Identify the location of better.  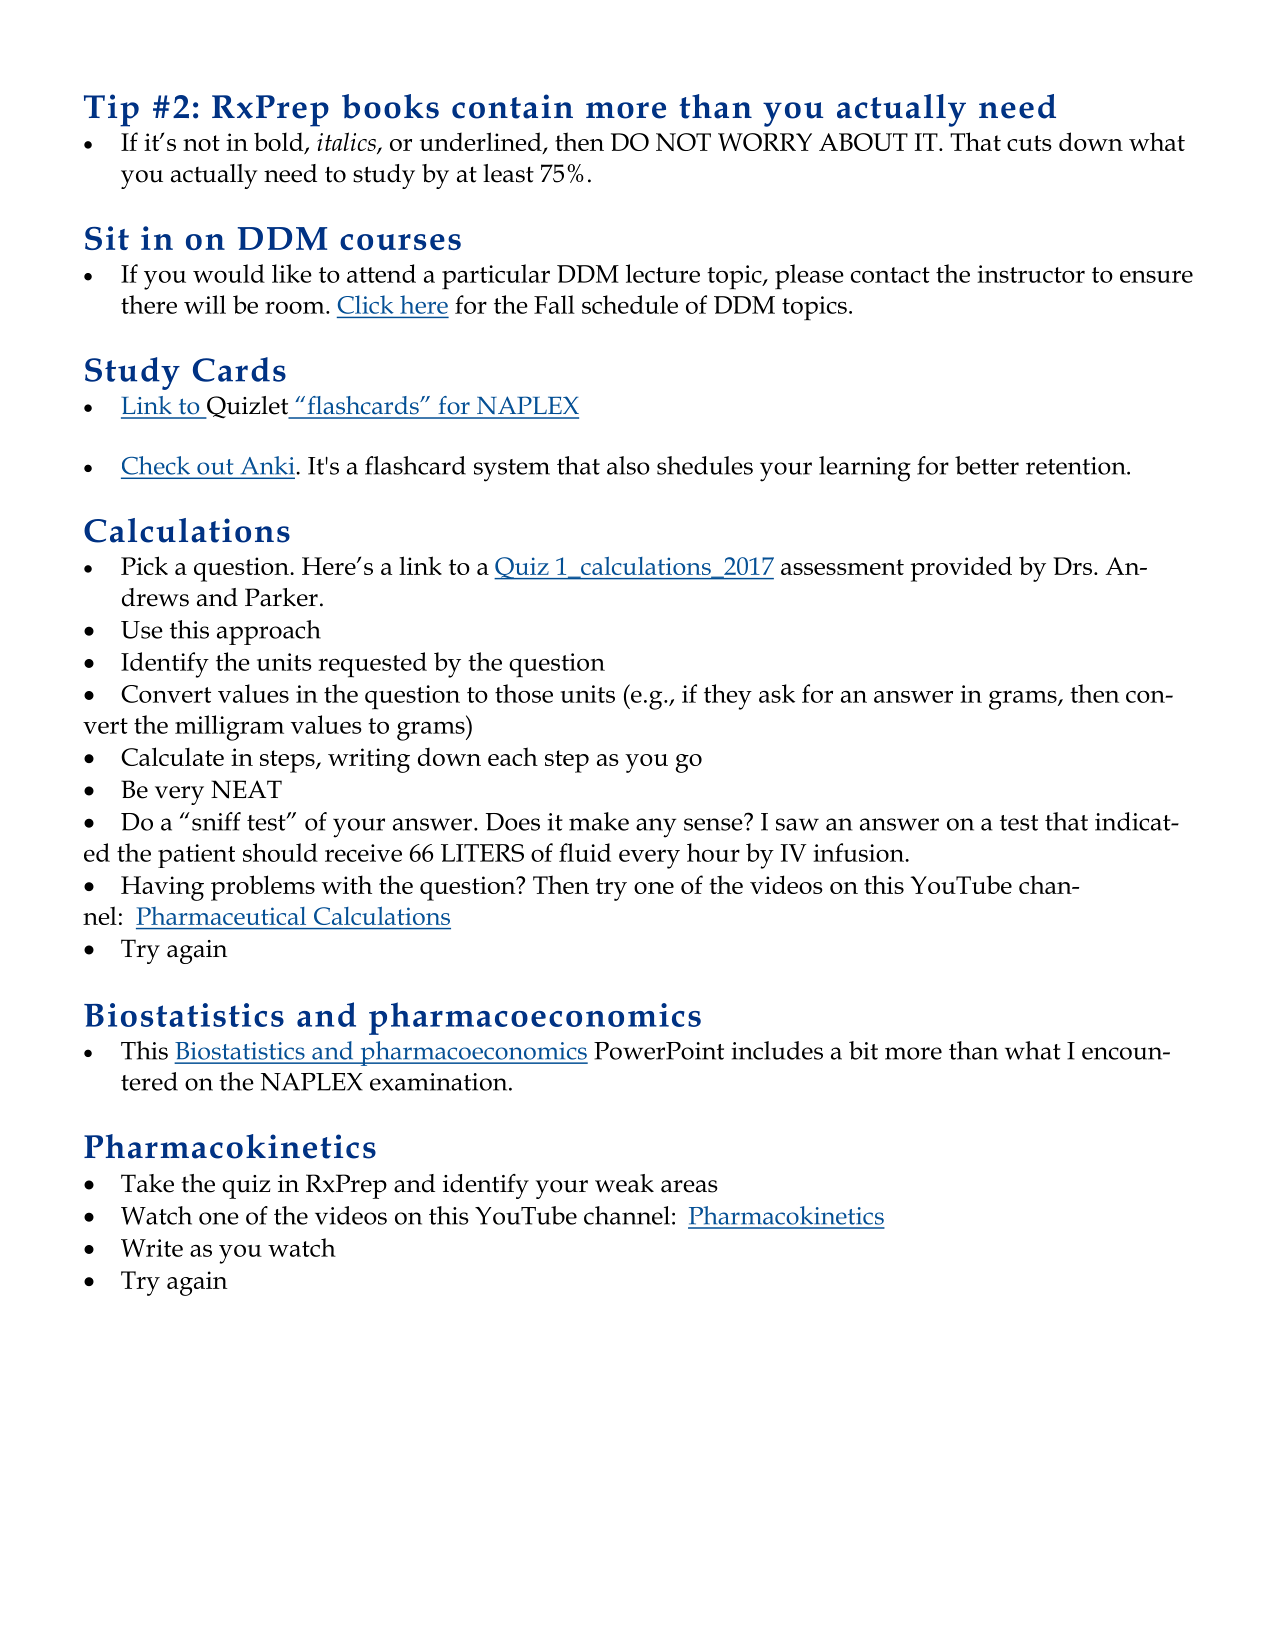
(987, 465).
